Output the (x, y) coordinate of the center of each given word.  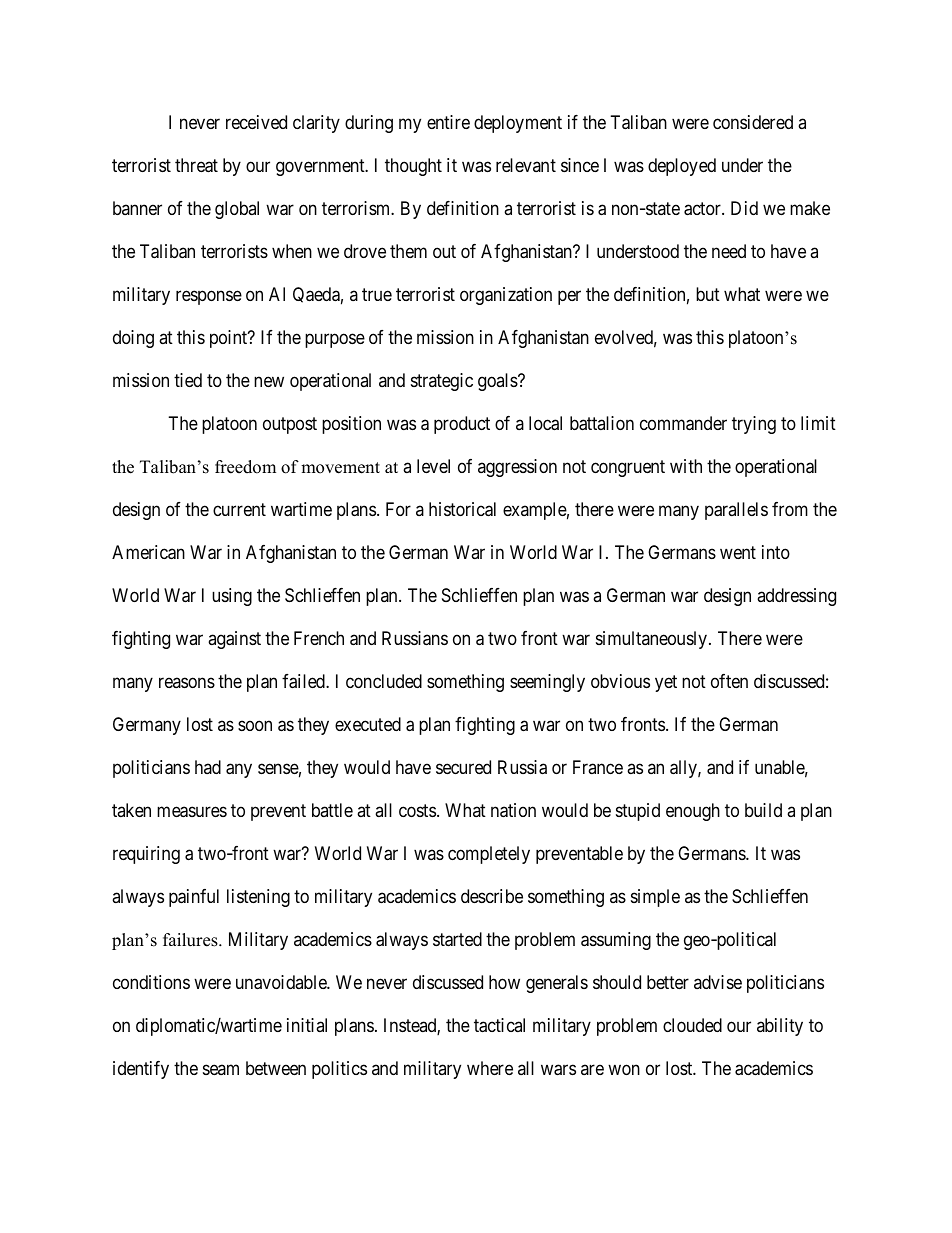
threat (196, 165)
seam (221, 1069)
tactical (499, 1025)
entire (448, 122)
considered (753, 122)
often (729, 681)
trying (754, 425)
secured (463, 767)
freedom (245, 467)
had (208, 767)
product (462, 425)
